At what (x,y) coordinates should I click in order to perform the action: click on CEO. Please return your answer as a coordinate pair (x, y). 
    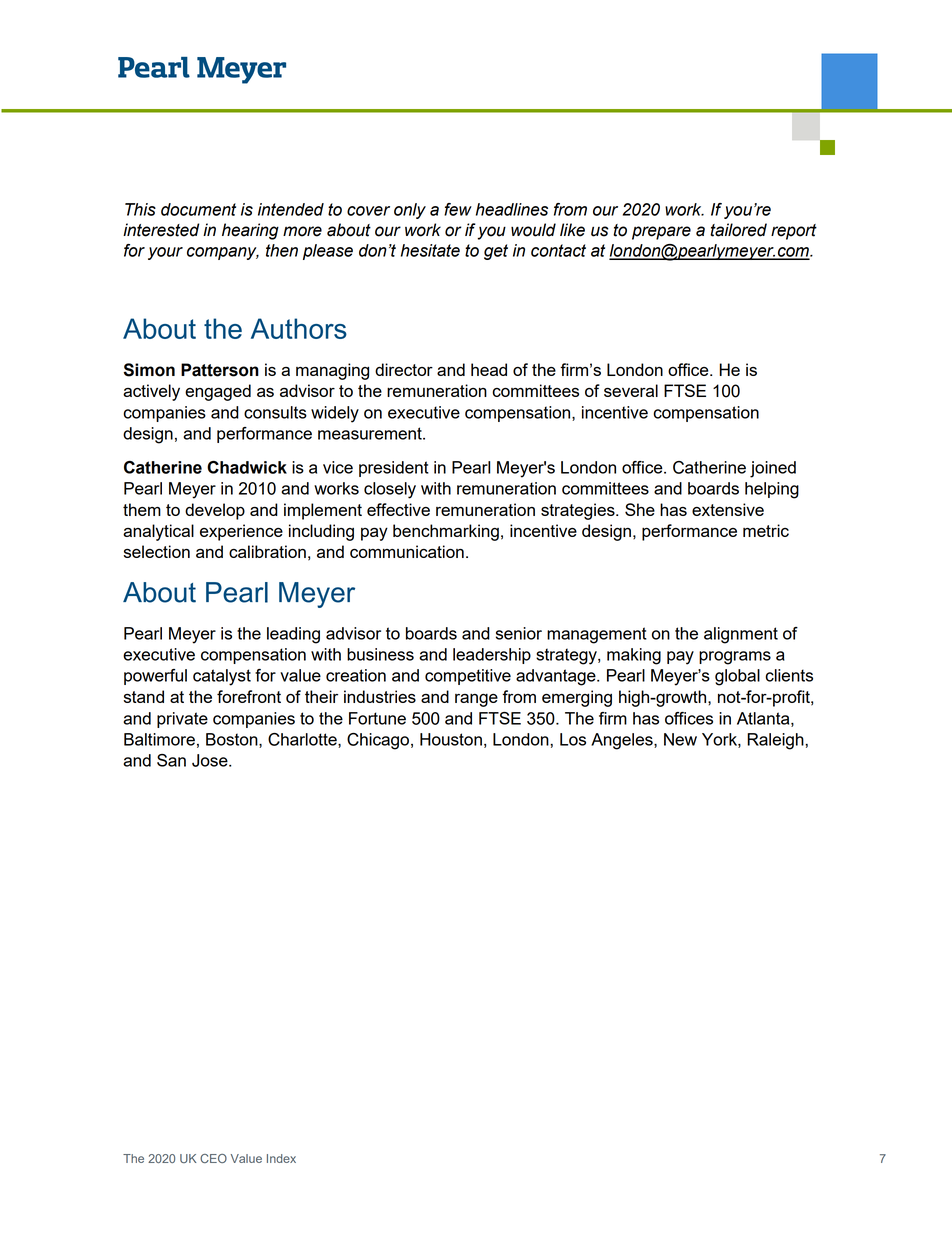
    Looking at the image, I should click on (213, 1158).
